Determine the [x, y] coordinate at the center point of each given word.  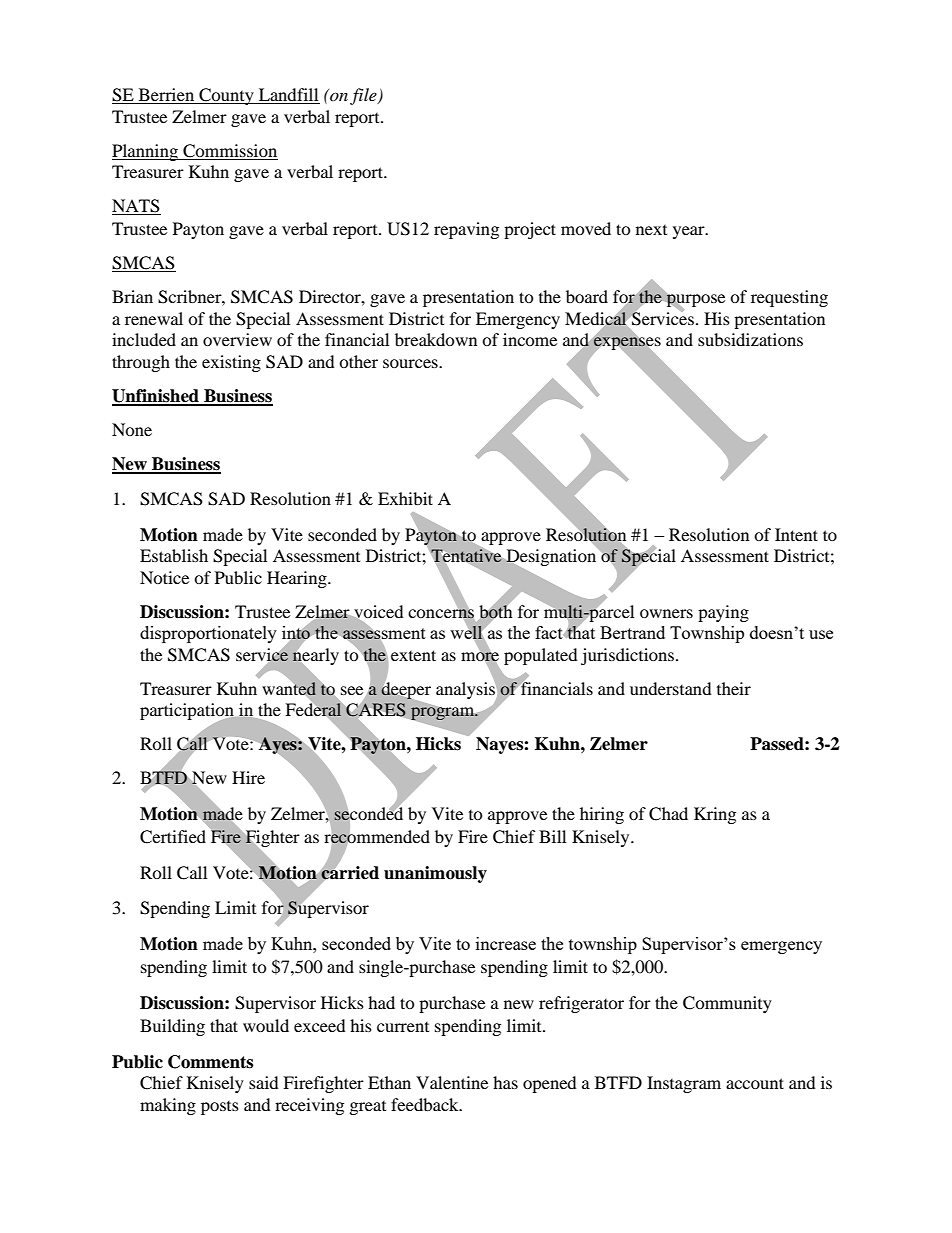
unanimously [435, 874]
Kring [715, 815]
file [364, 96]
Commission [229, 152]
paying [723, 613]
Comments [210, 1062]
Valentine [452, 1082]
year [690, 232]
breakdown [436, 339]
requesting [789, 298]
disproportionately [208, 634]
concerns [441, 614]
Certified [173, 837]
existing [231, 363]
